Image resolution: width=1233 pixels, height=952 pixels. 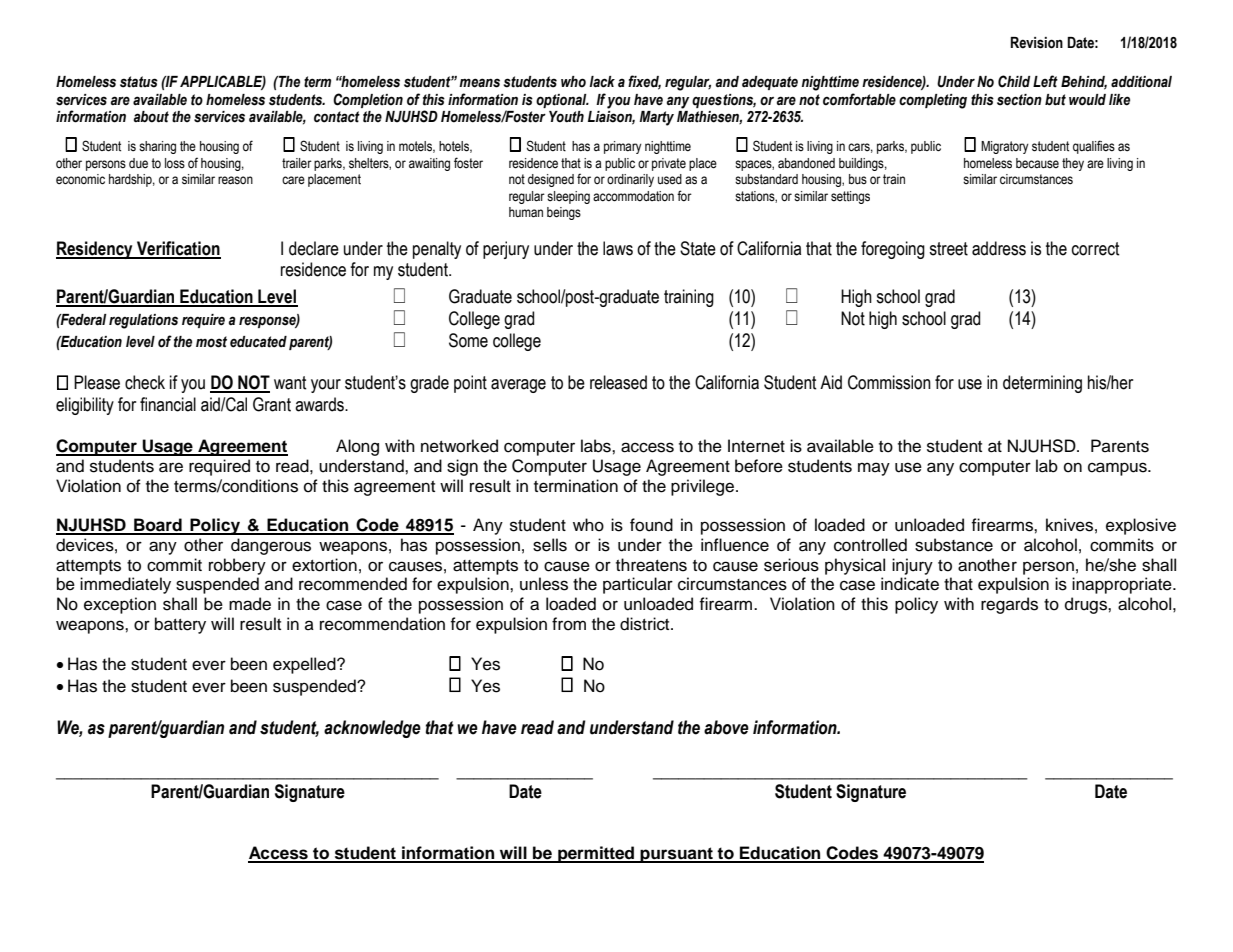 What do you see at coordinates (602, 82) in the document?
I see `lack` at bounding box center [602, 82].
